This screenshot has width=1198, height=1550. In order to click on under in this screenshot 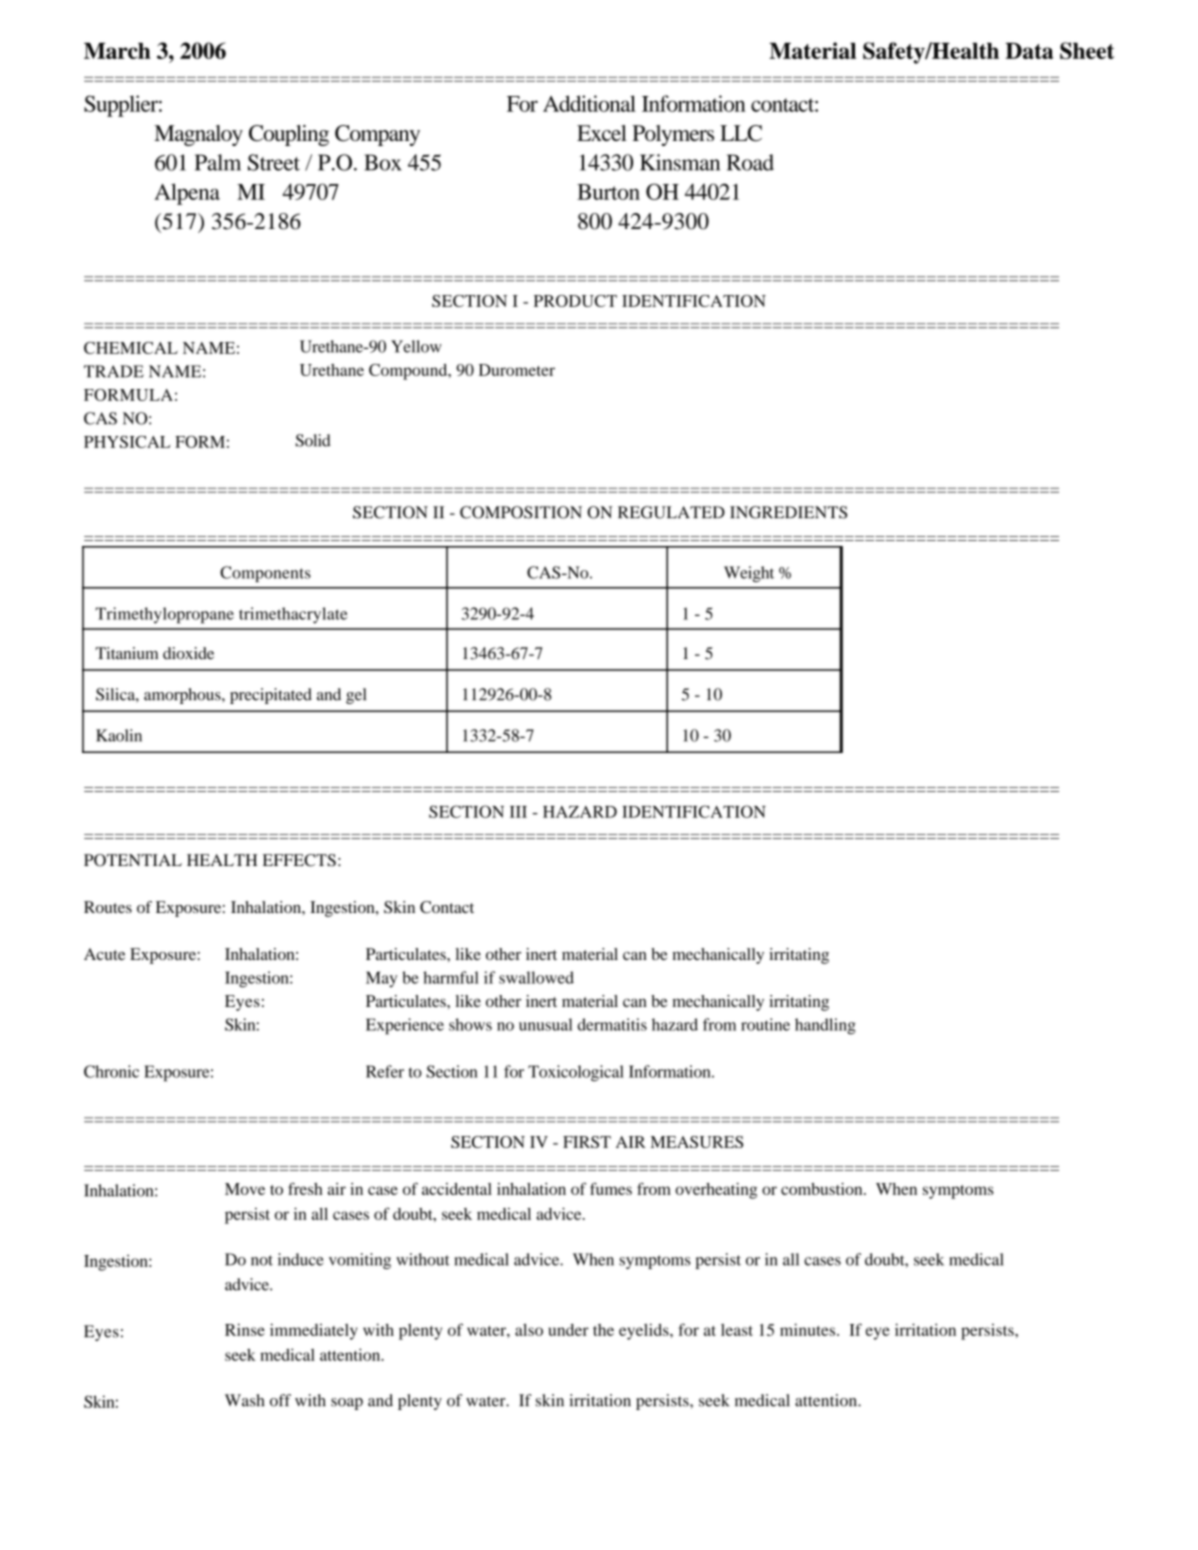, I will do `click(568, 1330)`.
